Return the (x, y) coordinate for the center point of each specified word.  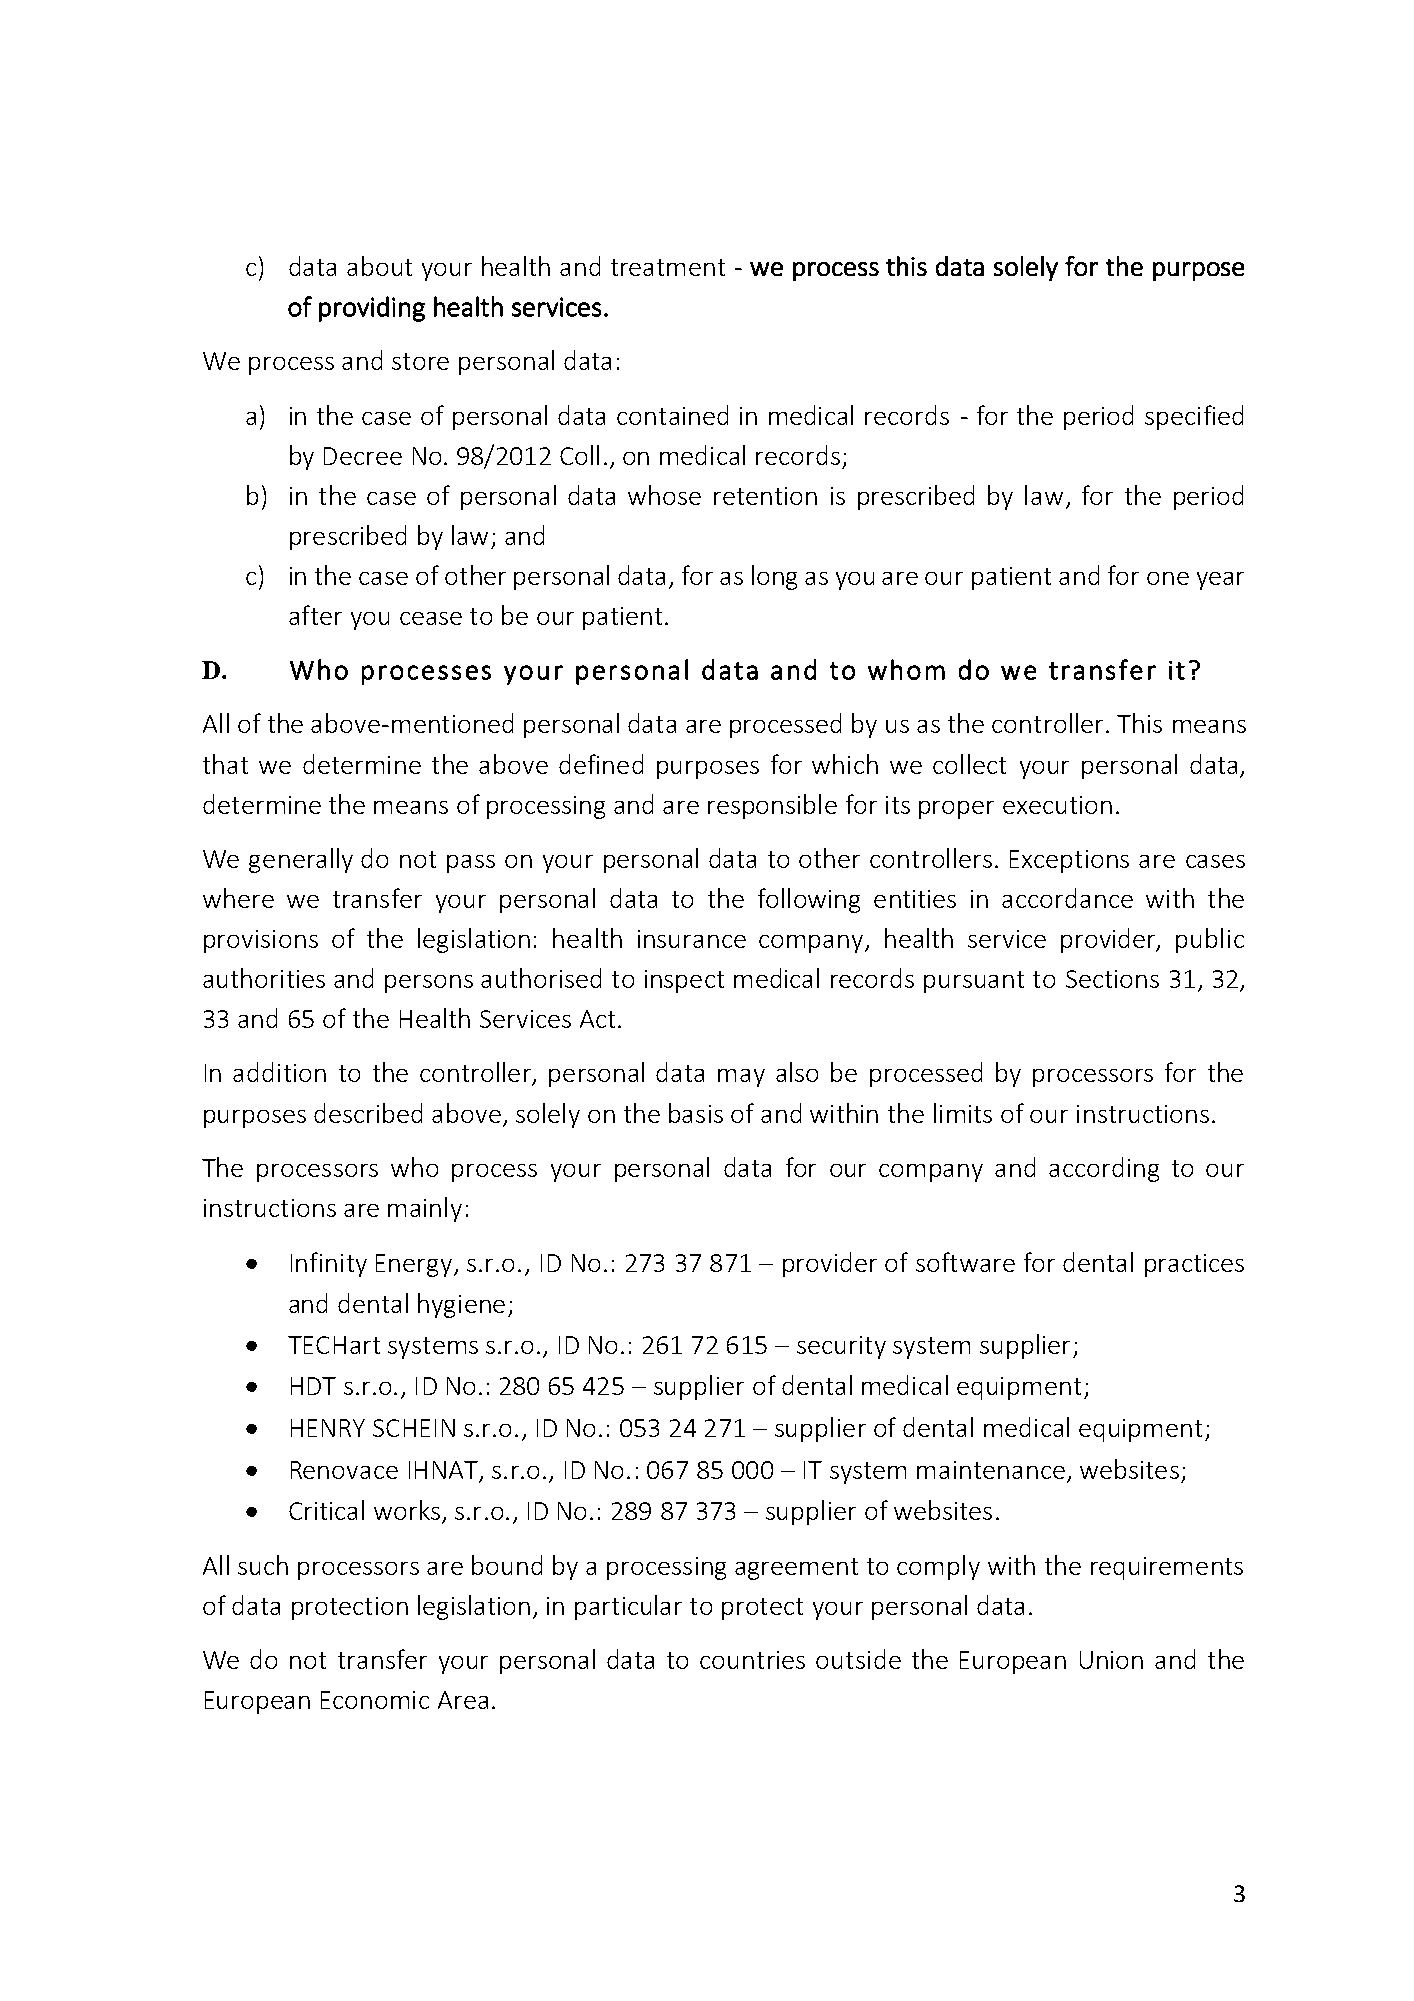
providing (372, 309)
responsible (772, 806)
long (774, 577)
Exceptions (1069, 861)
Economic (375, 1700)
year (1220, 581)
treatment (668, 267)
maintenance (991, 1470)
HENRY (328, 1428)
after (315, 615)
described (368, 1113)
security (841, 1347)
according (1104, 1169)
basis (696, 1113)
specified (1194, 417)
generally (301, 860)
